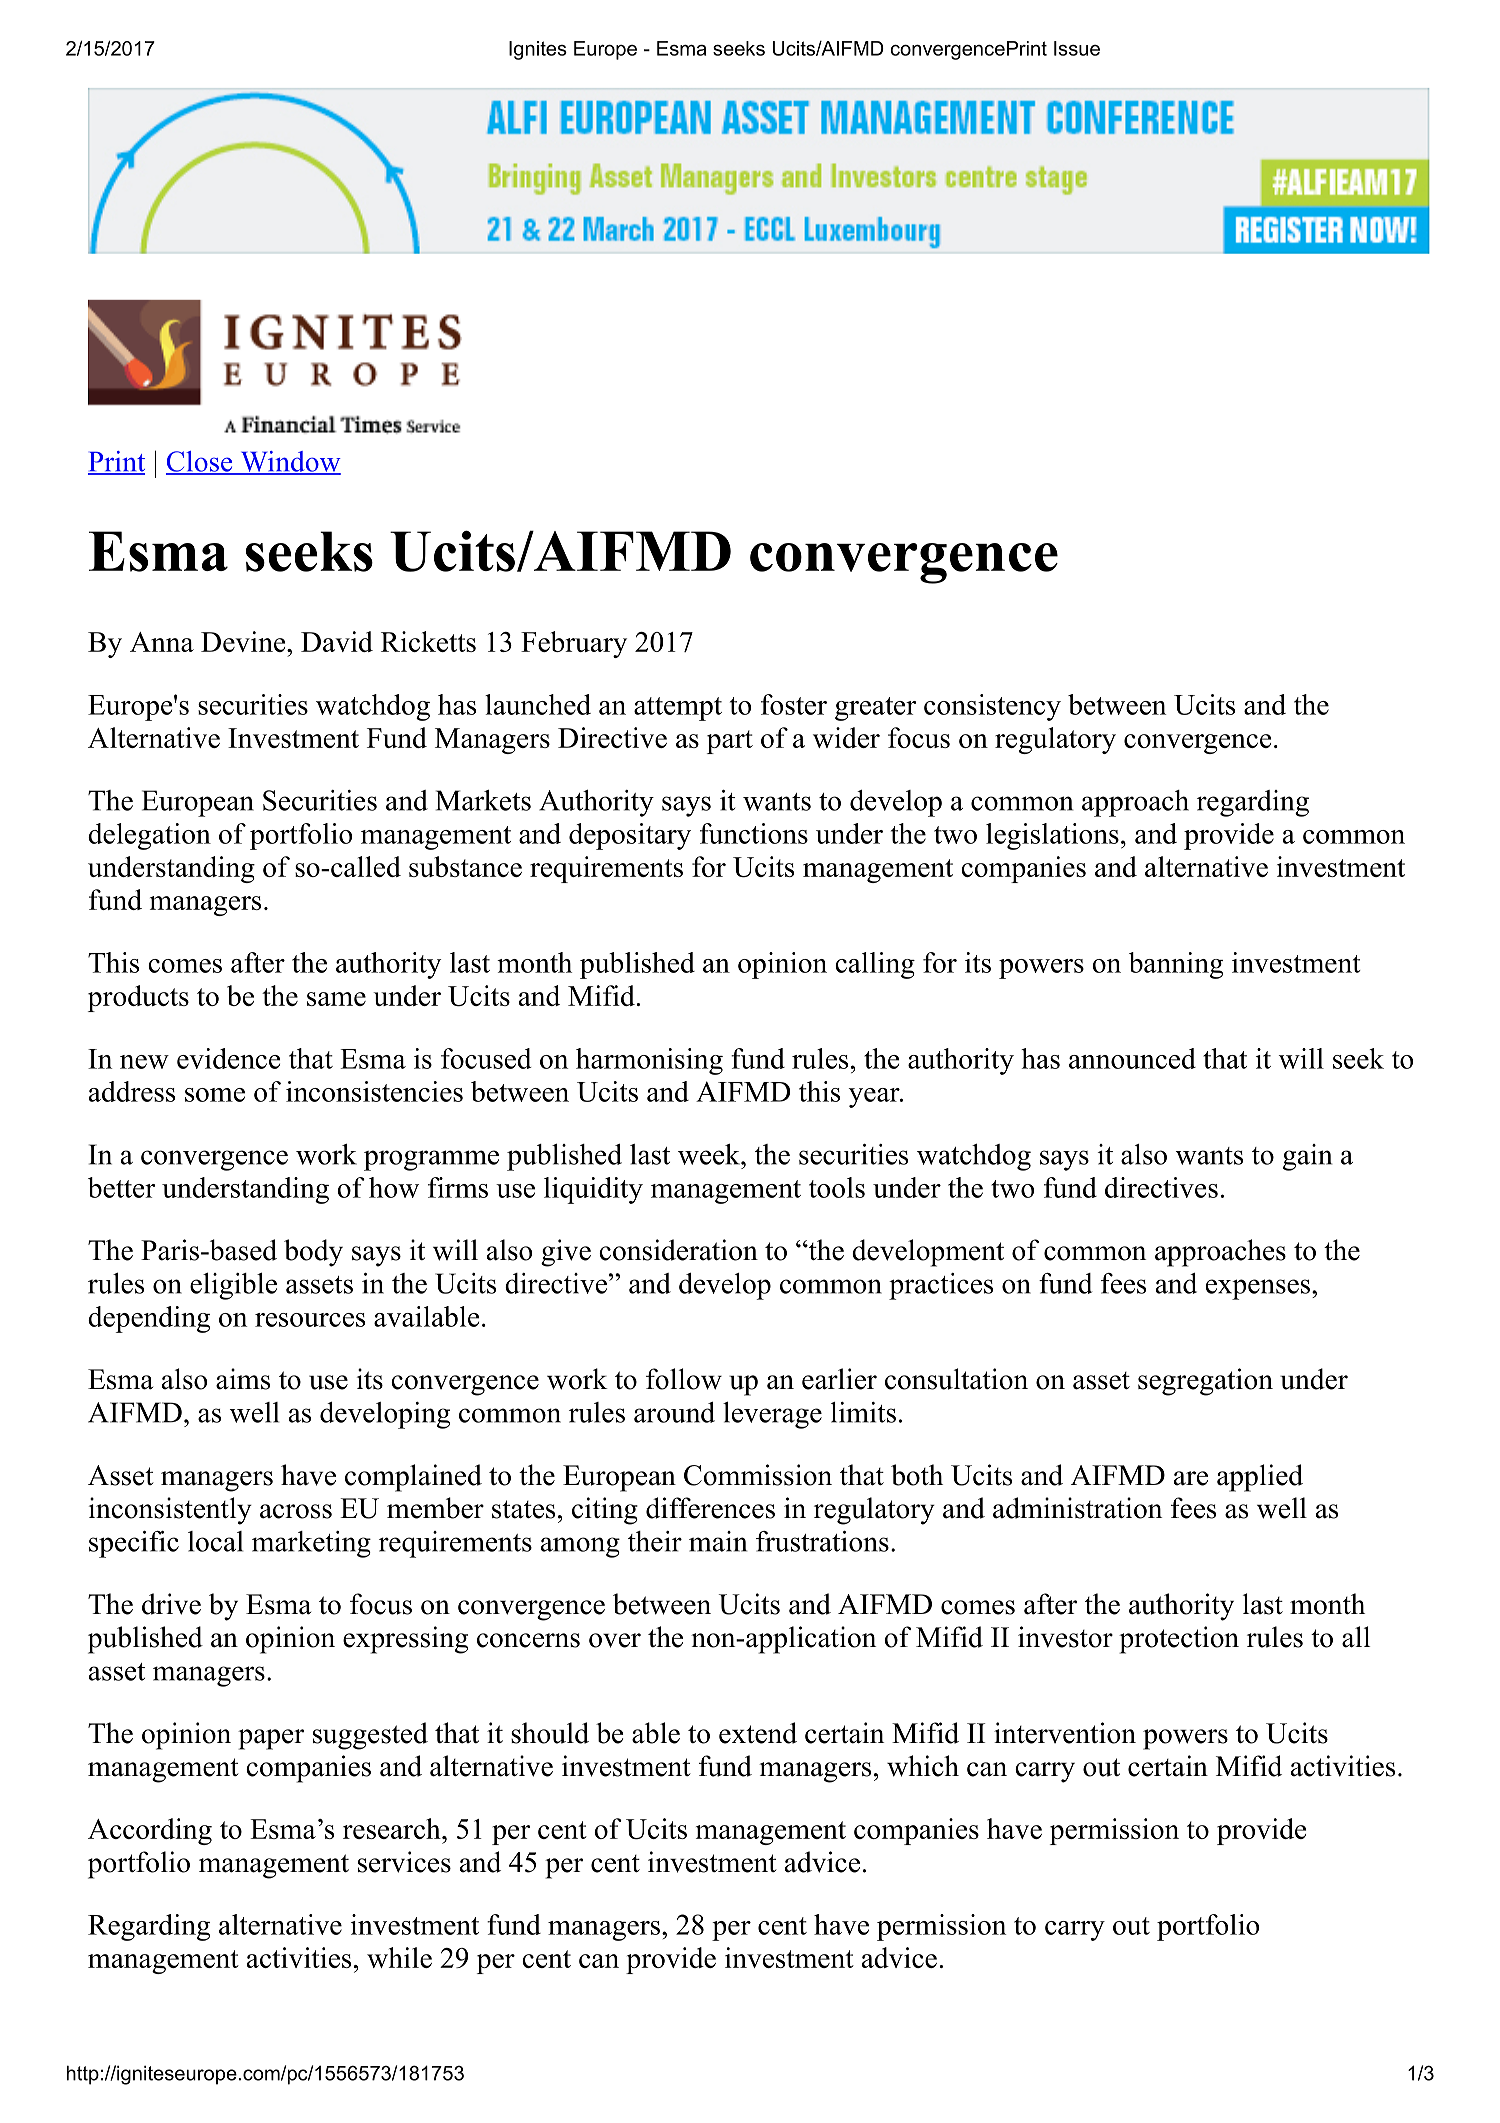 The width and height of the screenshot is (1500, 2123). I want to click on same, so click(336, 999).
